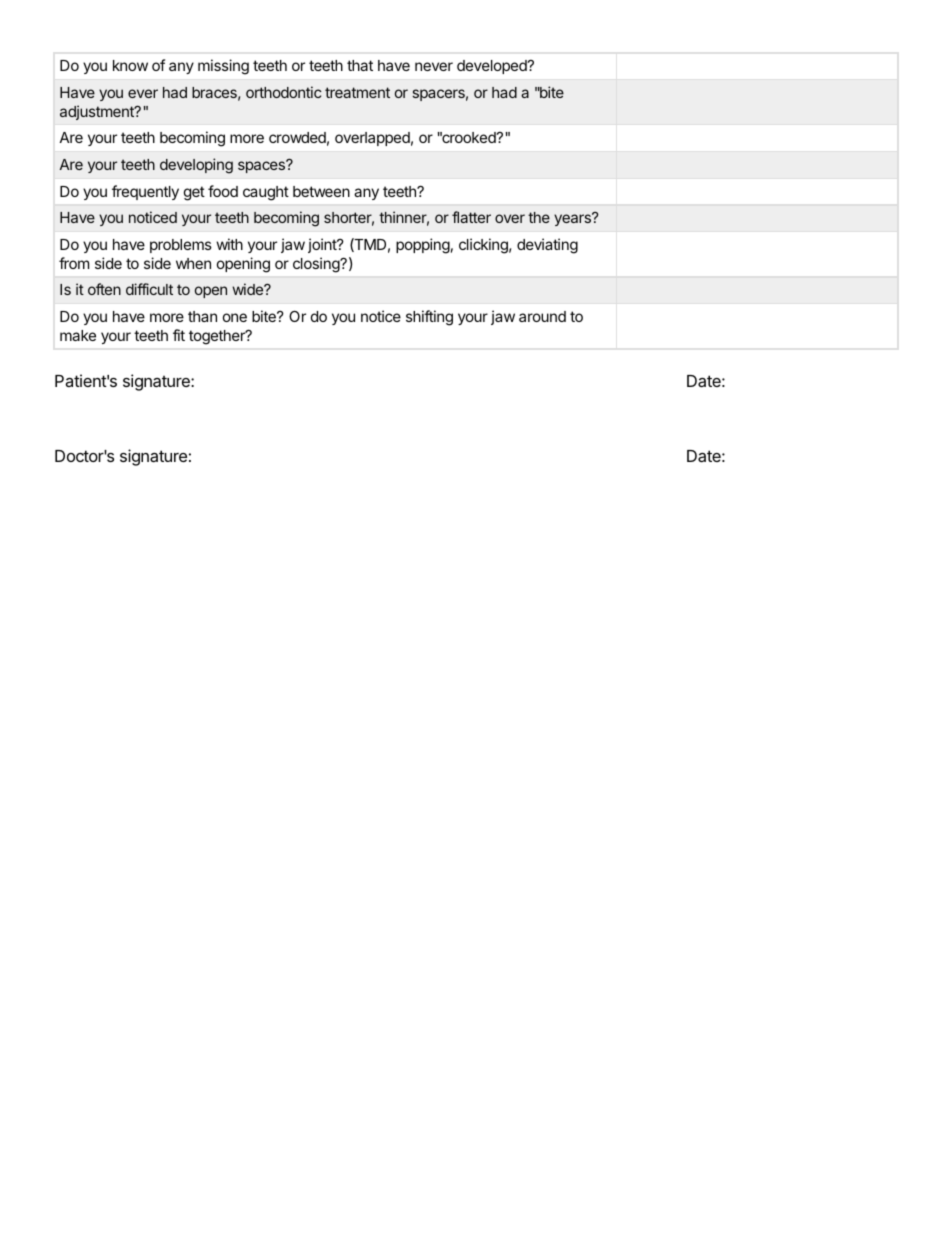 The height and width of the screenshot is (1233, 952). Describe the element at coordinates (360, 65) in the screenshot. I see `that` at that location.
